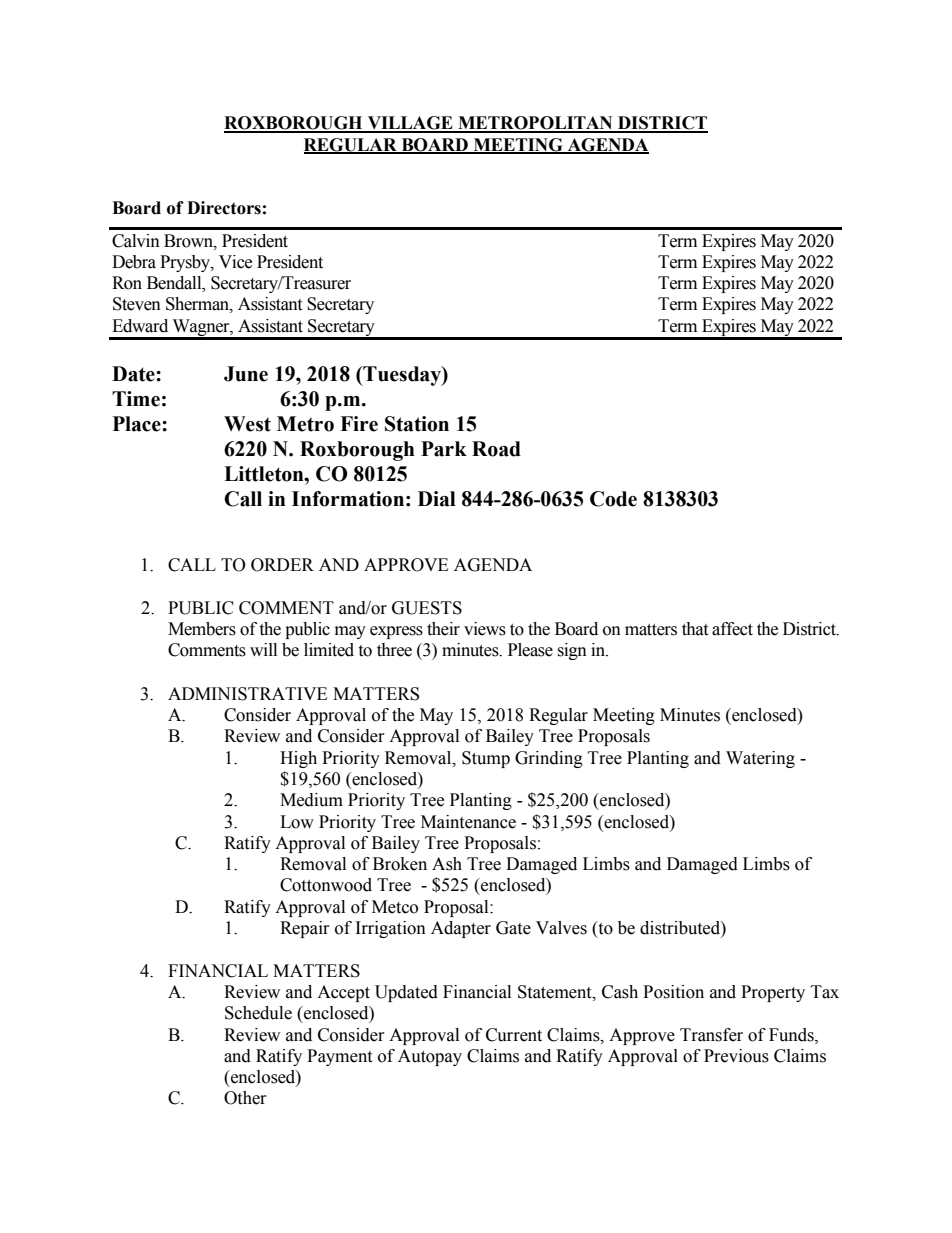  What do you see at coordinates (485, 629) in the page?
I see `views` at bounding box center [485, 629].
